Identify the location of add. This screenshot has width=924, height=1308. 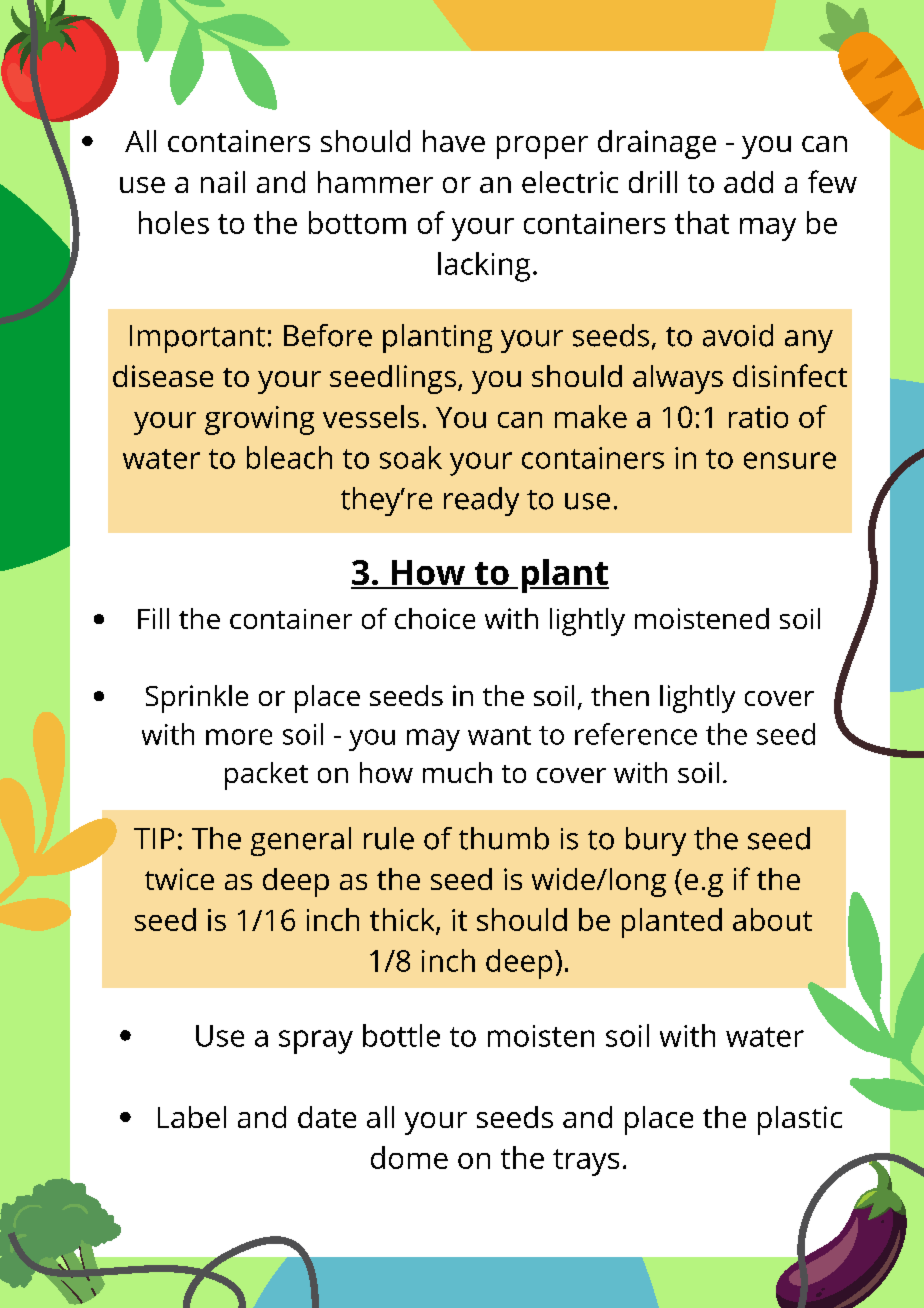
(748, 182).
